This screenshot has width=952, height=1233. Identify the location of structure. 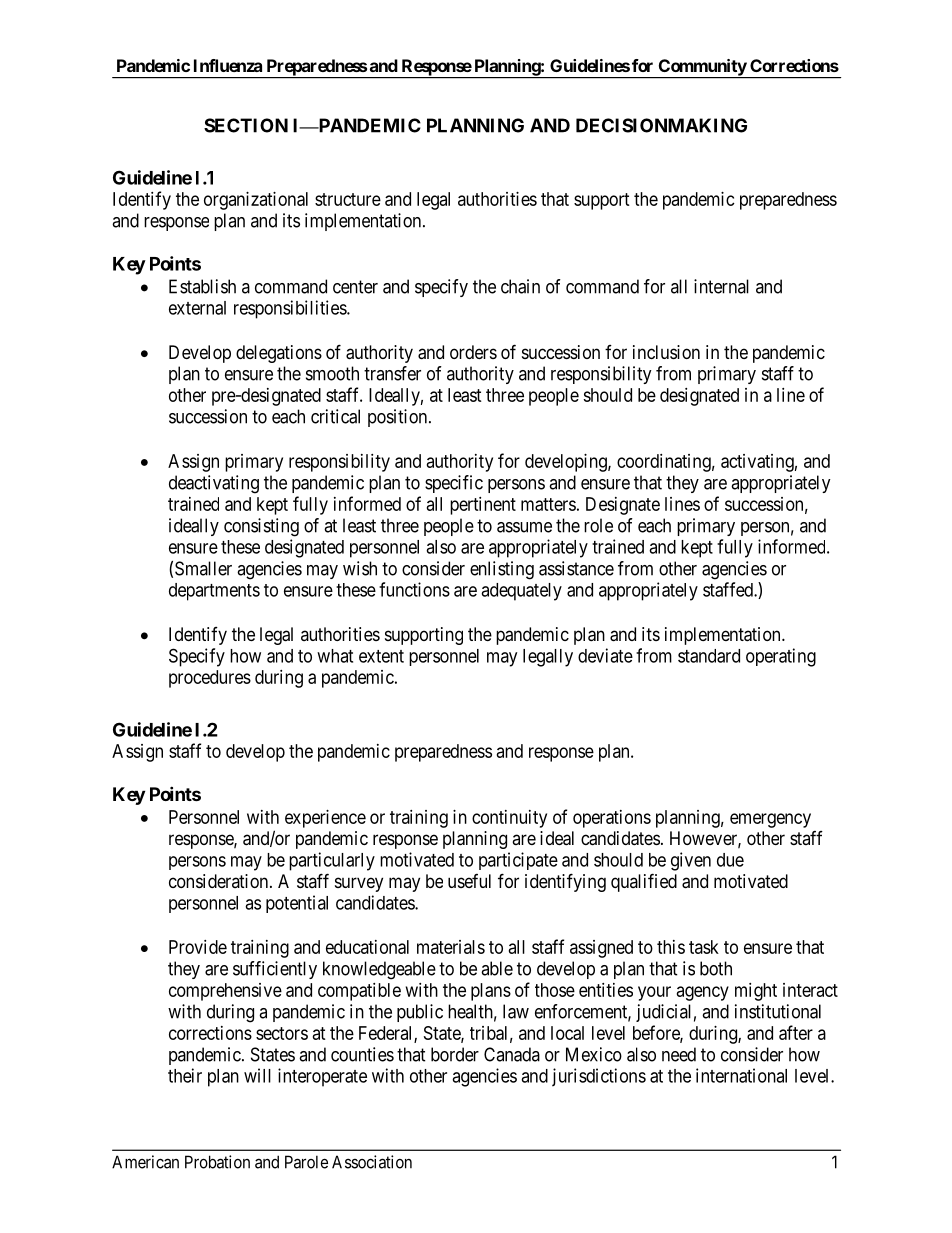
(348, 199).
